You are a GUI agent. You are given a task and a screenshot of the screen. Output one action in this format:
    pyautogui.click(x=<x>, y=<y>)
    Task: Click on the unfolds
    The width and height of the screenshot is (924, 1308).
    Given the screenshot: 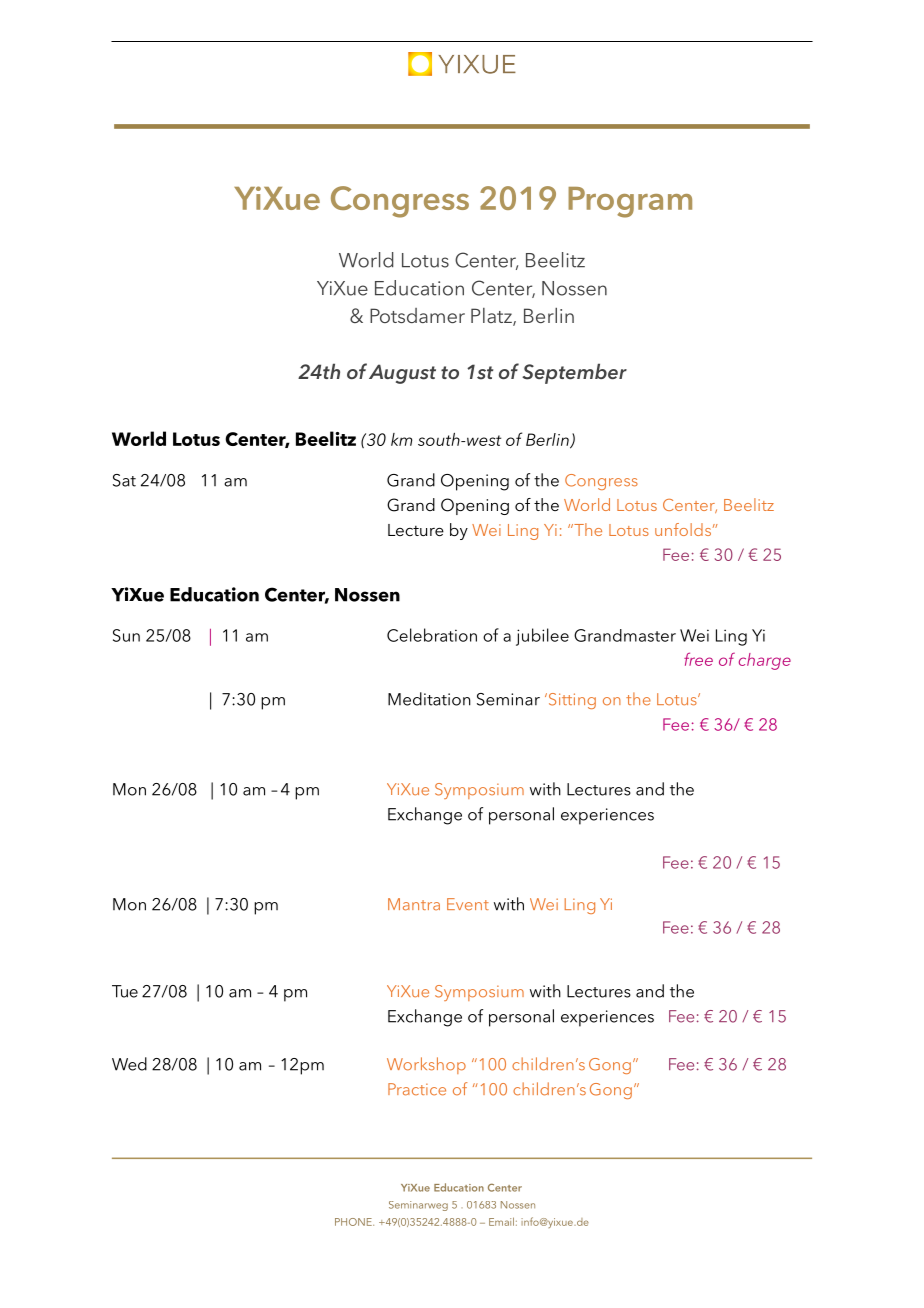 What is the action you would take?
    pyautogui.click(x=683, y=529)
